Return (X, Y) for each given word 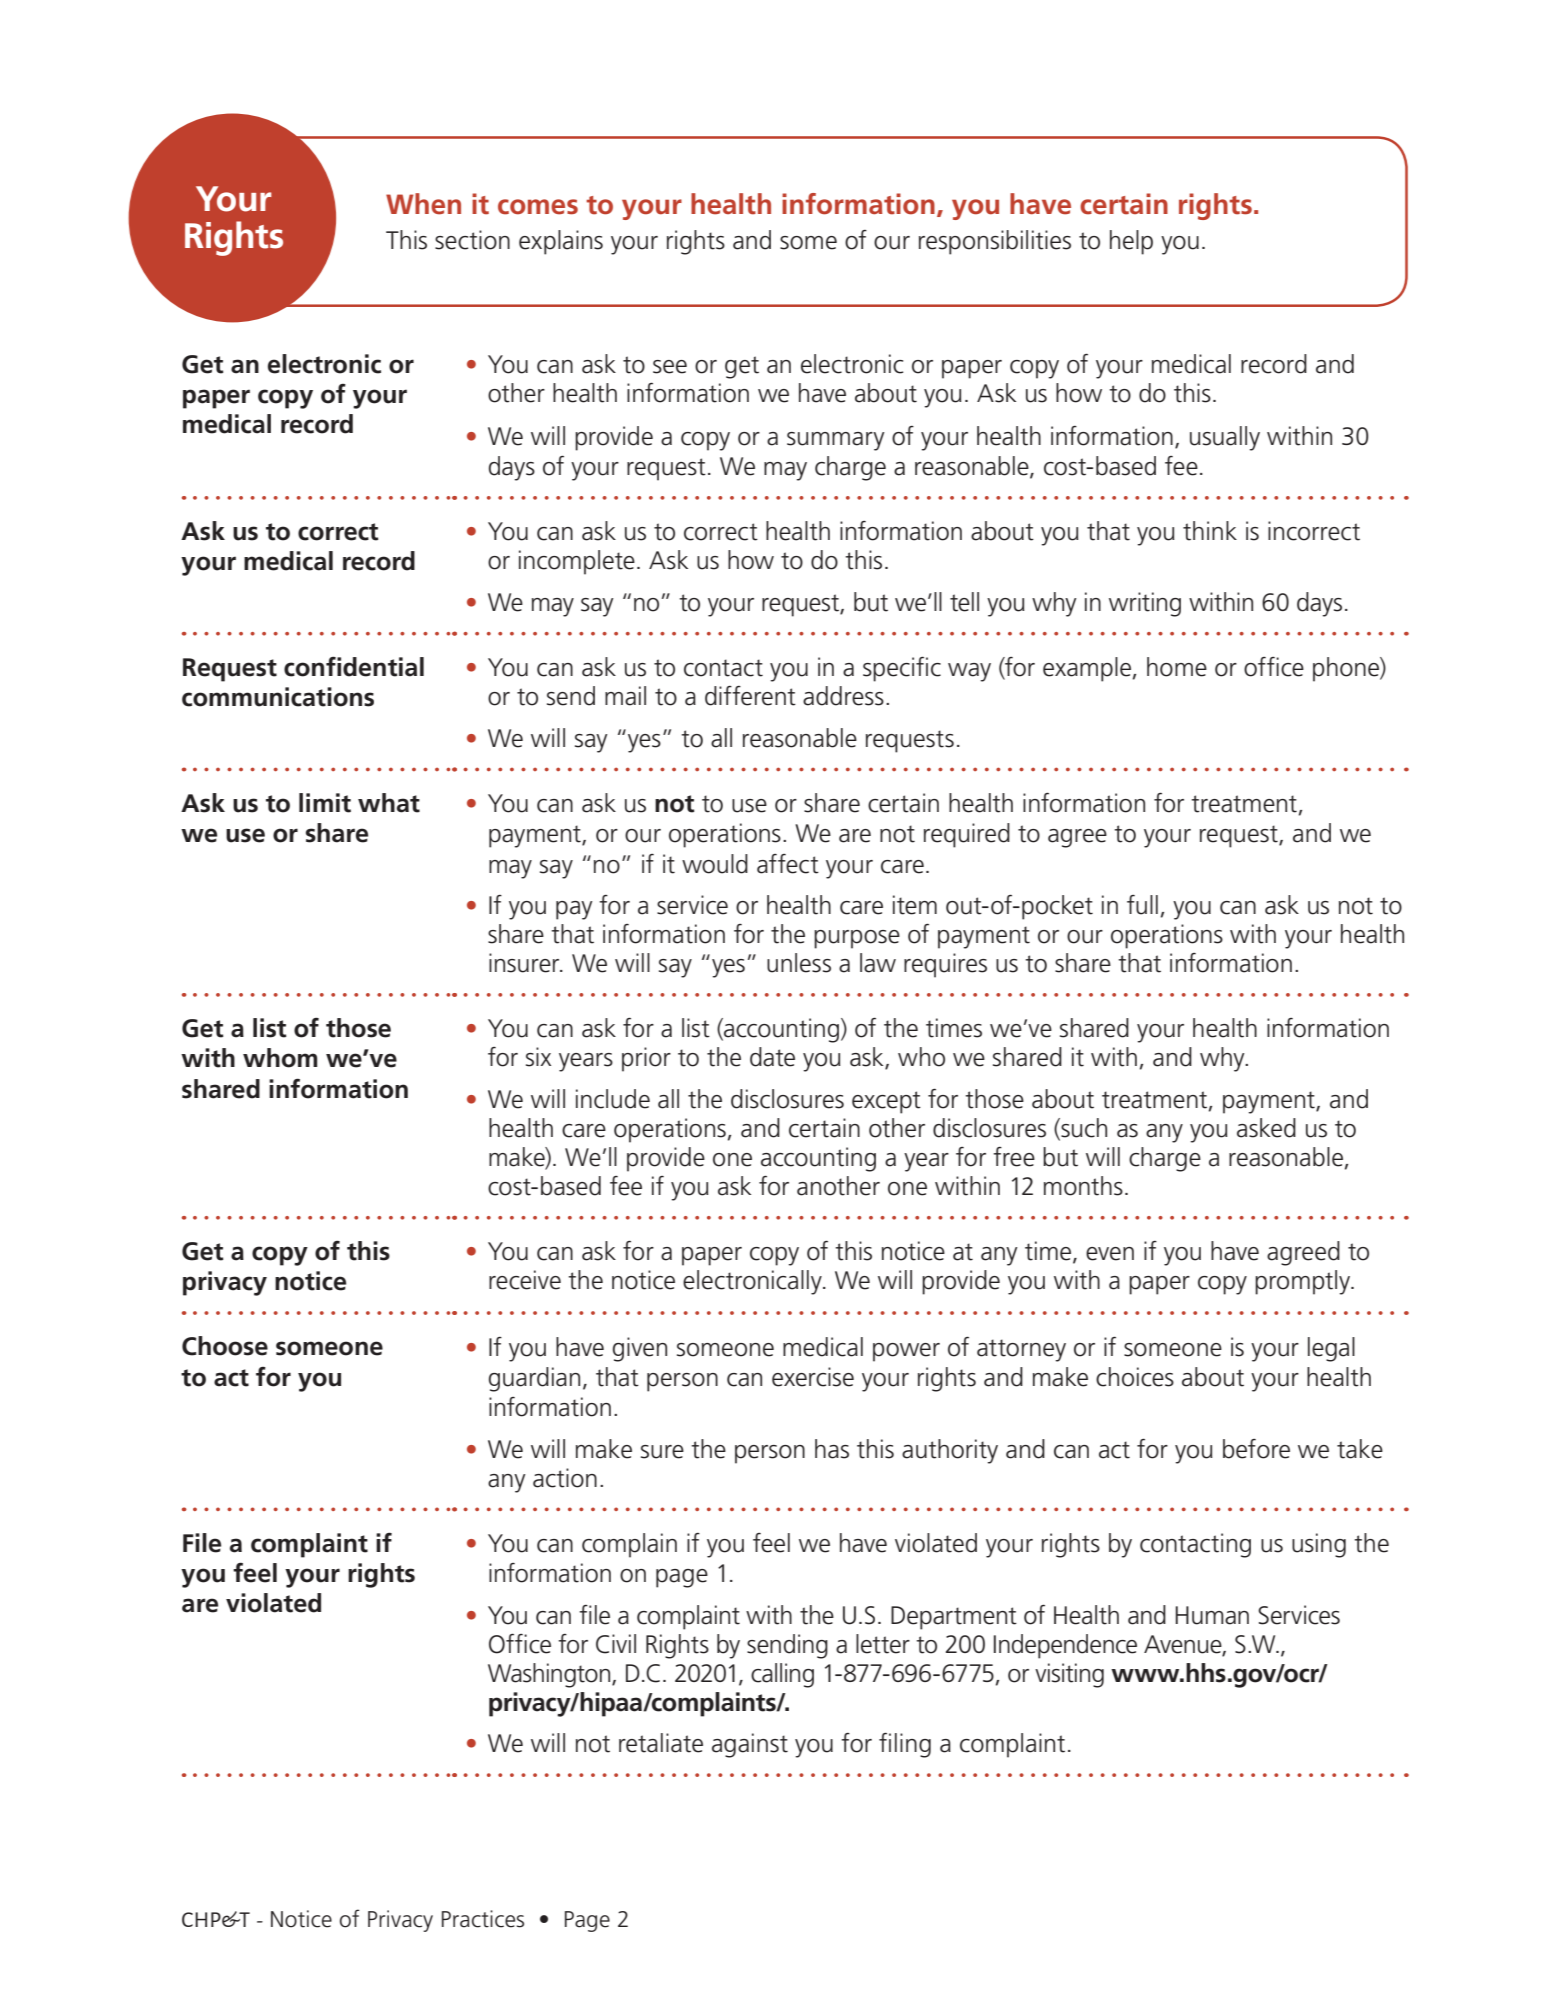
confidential (354, 667)
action (565, 1478)
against (750, 1745)
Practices (483, 1919)
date (772, 1057)
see (670, 367)
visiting (1069, 1675)
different (750, 696)
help (1131, 242)
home (1177, 667)
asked (1266, 1128)
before (1256, 1449)
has (832, 1449)
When (423, 204)
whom (280, 1058)
